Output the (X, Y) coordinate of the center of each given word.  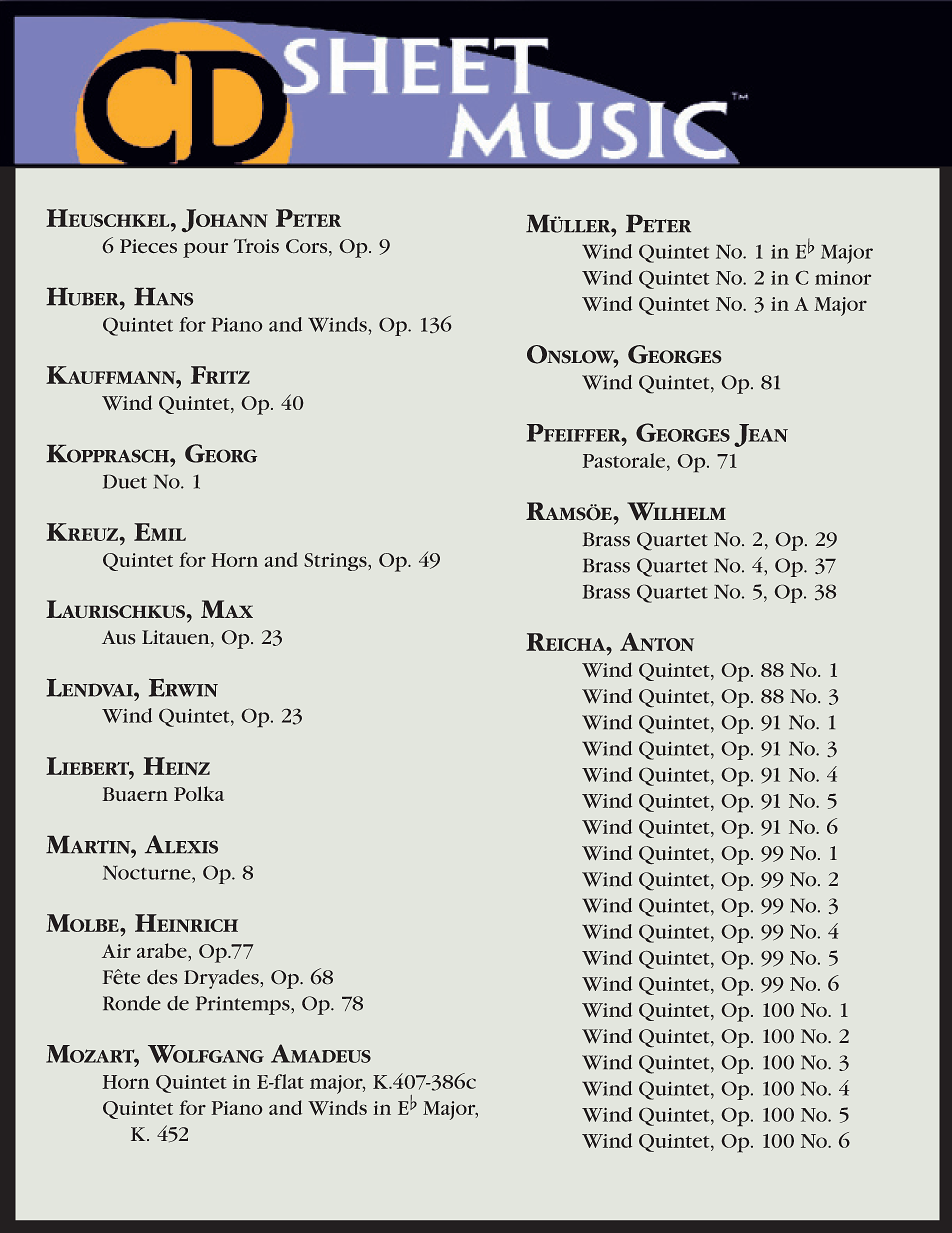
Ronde (132, 1003)
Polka (199, 793)
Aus (118, 637)
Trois (256, 246)
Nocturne (148, 873)
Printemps (244, 1005)
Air (116, 951)
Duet (125, 482)
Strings (336, 562)
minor (843, 278)
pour (205, 250)
